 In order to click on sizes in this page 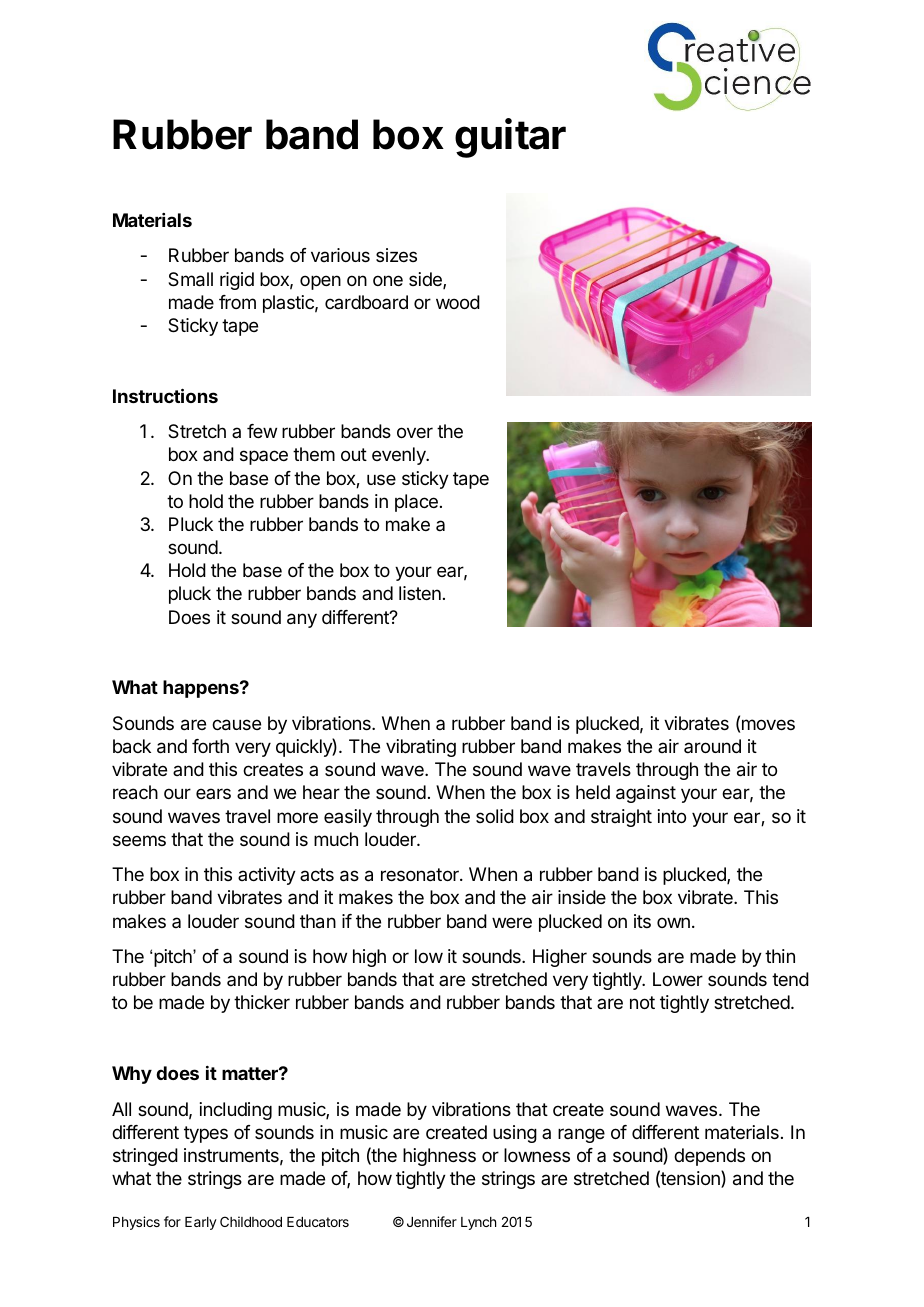, I will do `click(396, 255)`.
